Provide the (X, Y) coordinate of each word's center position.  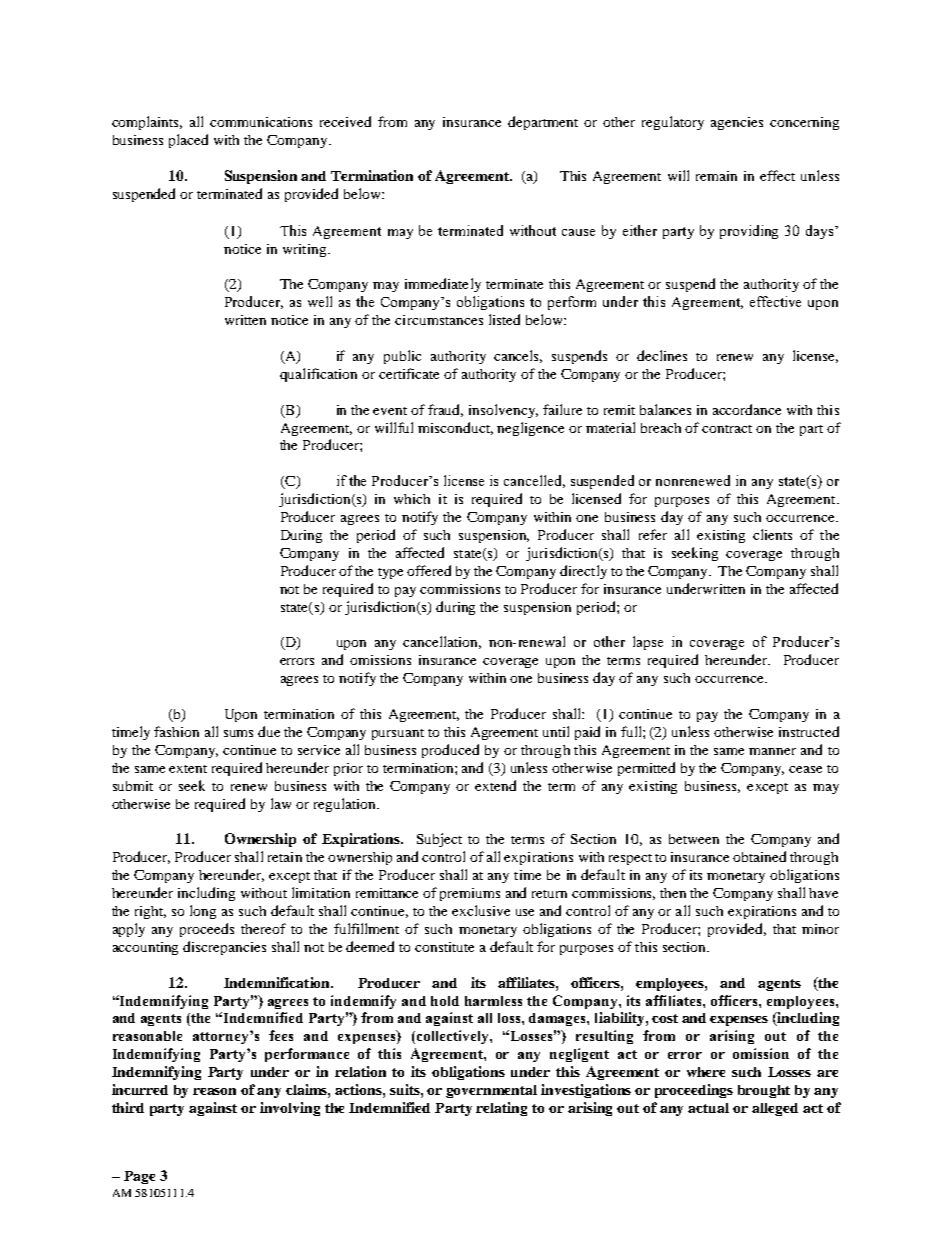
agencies (737, 123)
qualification (318, 375)
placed (188, 141)
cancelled (534, 481)
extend (495, 785)
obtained (759, 856)
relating (501, 1109)
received (345, 121)
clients (772, 534)
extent (188, 769)
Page (139, 1177)
